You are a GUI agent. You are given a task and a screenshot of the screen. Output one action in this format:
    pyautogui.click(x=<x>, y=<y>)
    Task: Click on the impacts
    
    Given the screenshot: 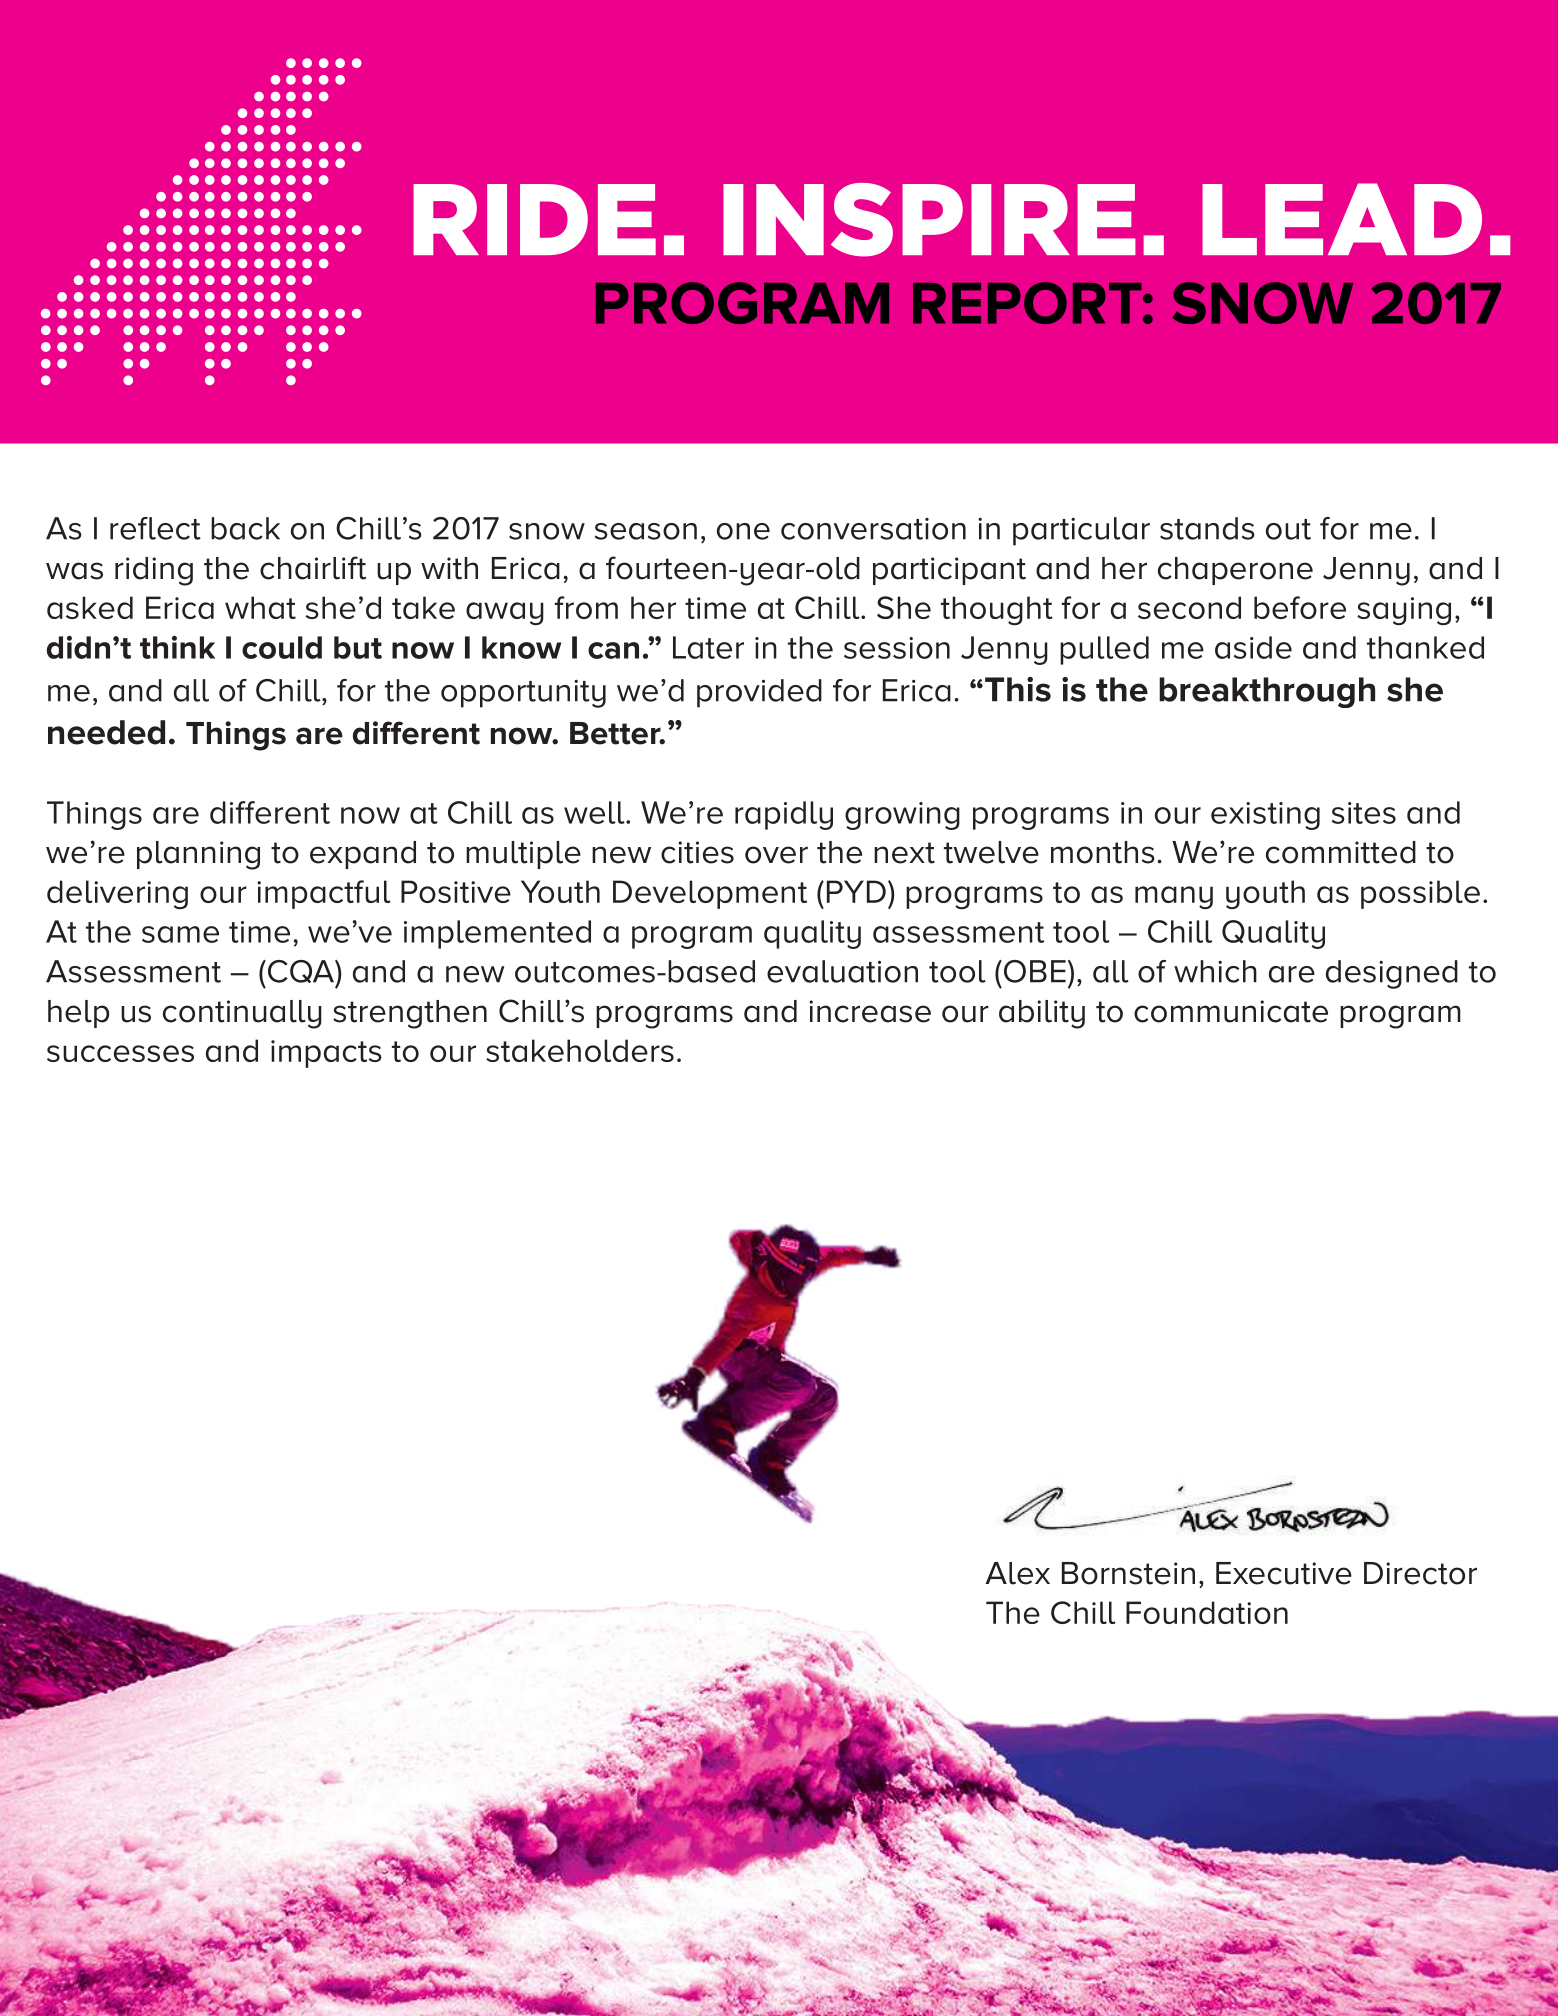 What is the action you would take?
    pyautogui.click(x=326, y=1054)
